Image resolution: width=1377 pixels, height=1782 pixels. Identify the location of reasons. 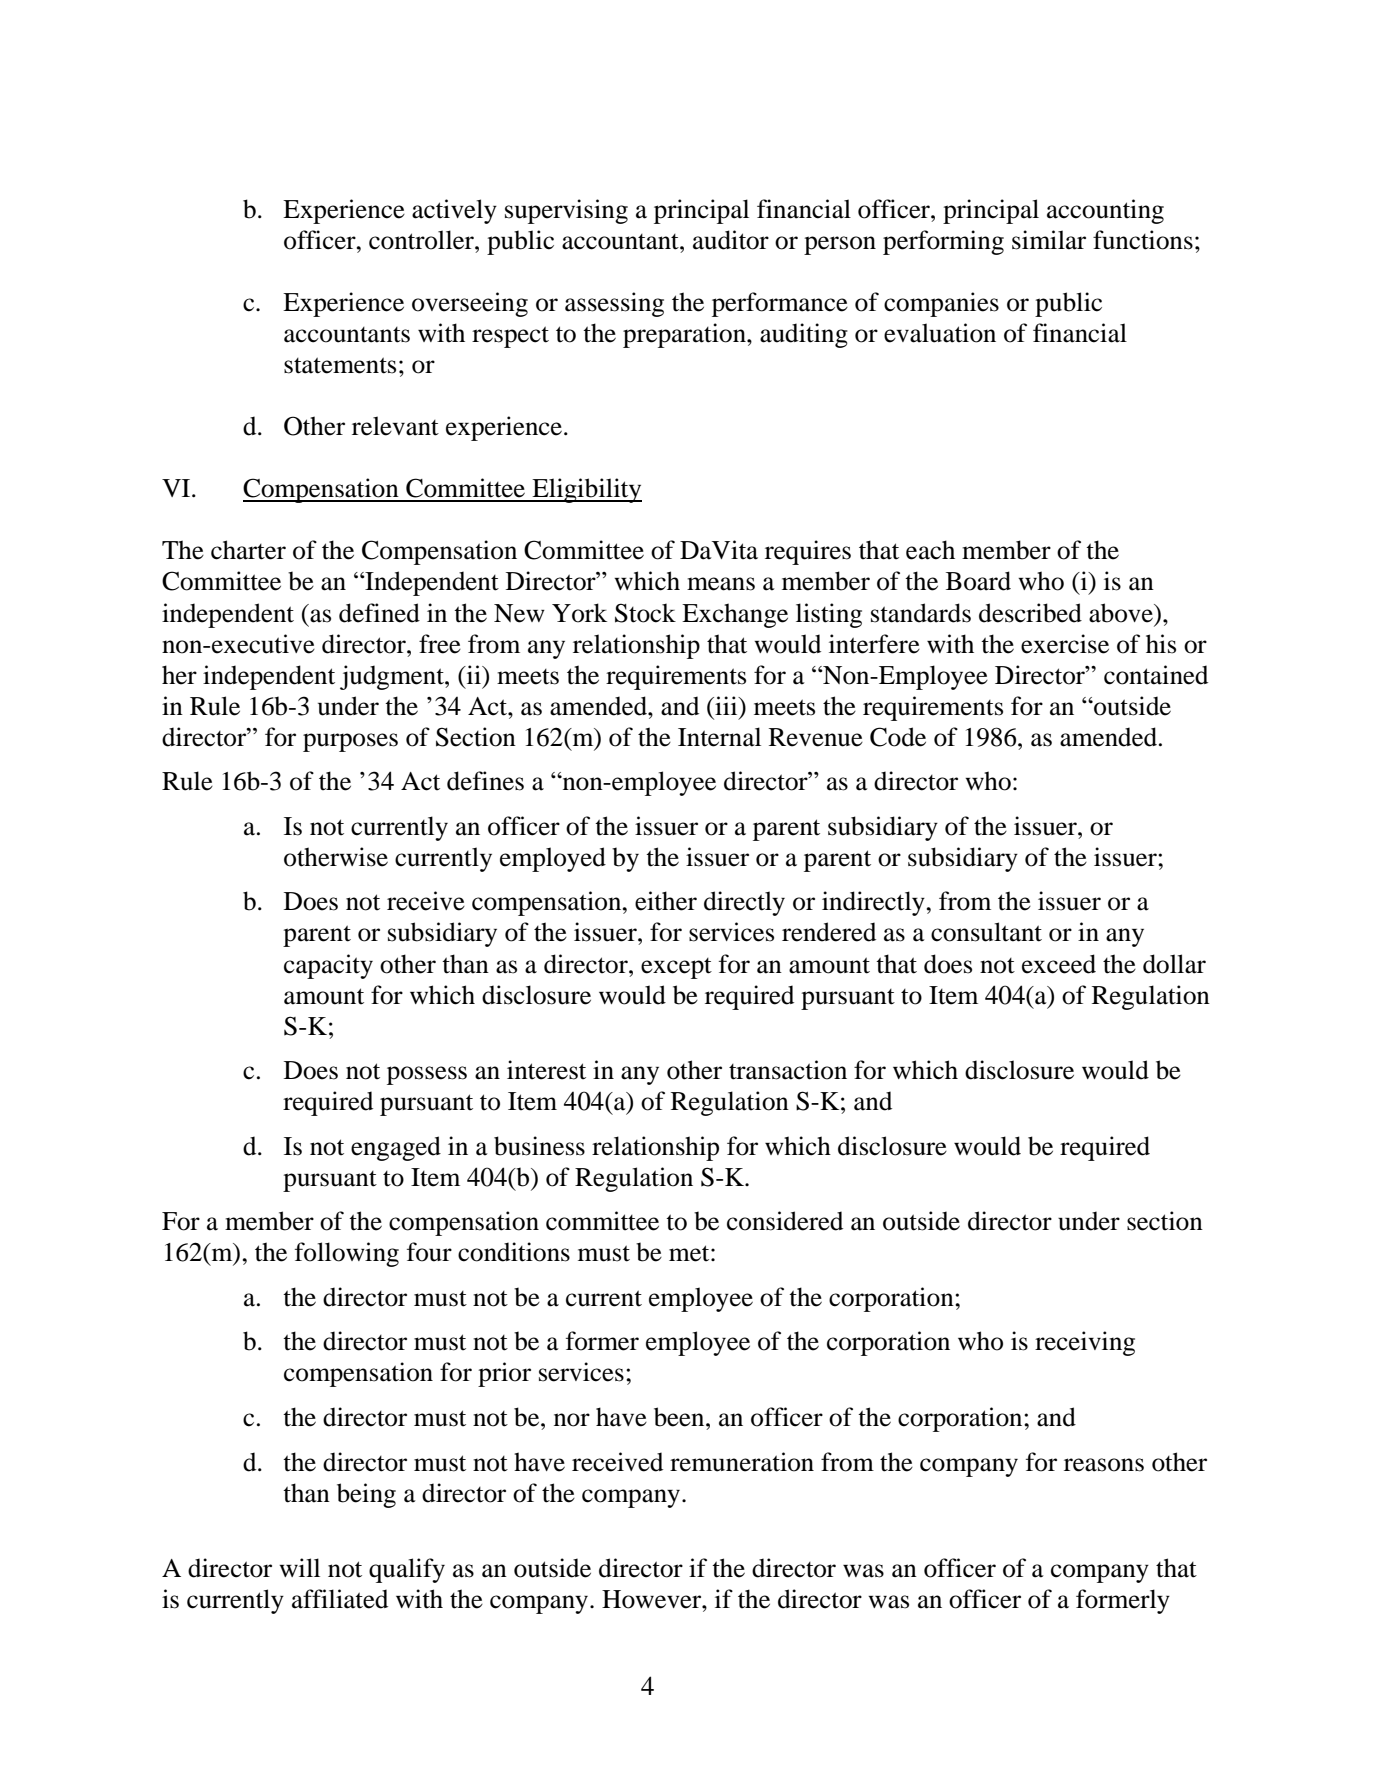
(1104, 1465).
